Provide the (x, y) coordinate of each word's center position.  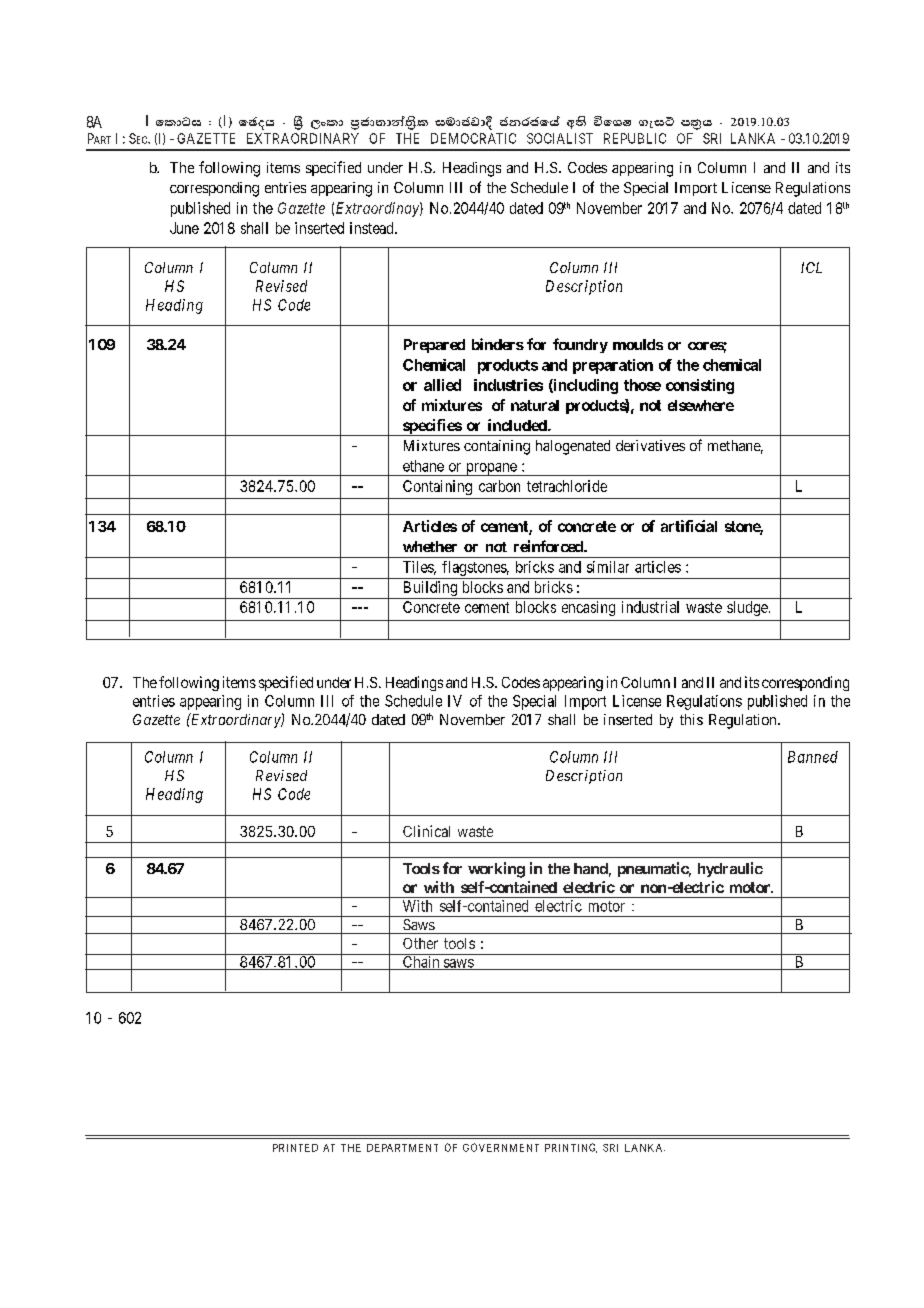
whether (430, 546)
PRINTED (295, 1148)
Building (429, 590)
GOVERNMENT (501, 1147)
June (184, 228)
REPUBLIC (635, 138)
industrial (650, 607)
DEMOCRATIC (473, 138)
